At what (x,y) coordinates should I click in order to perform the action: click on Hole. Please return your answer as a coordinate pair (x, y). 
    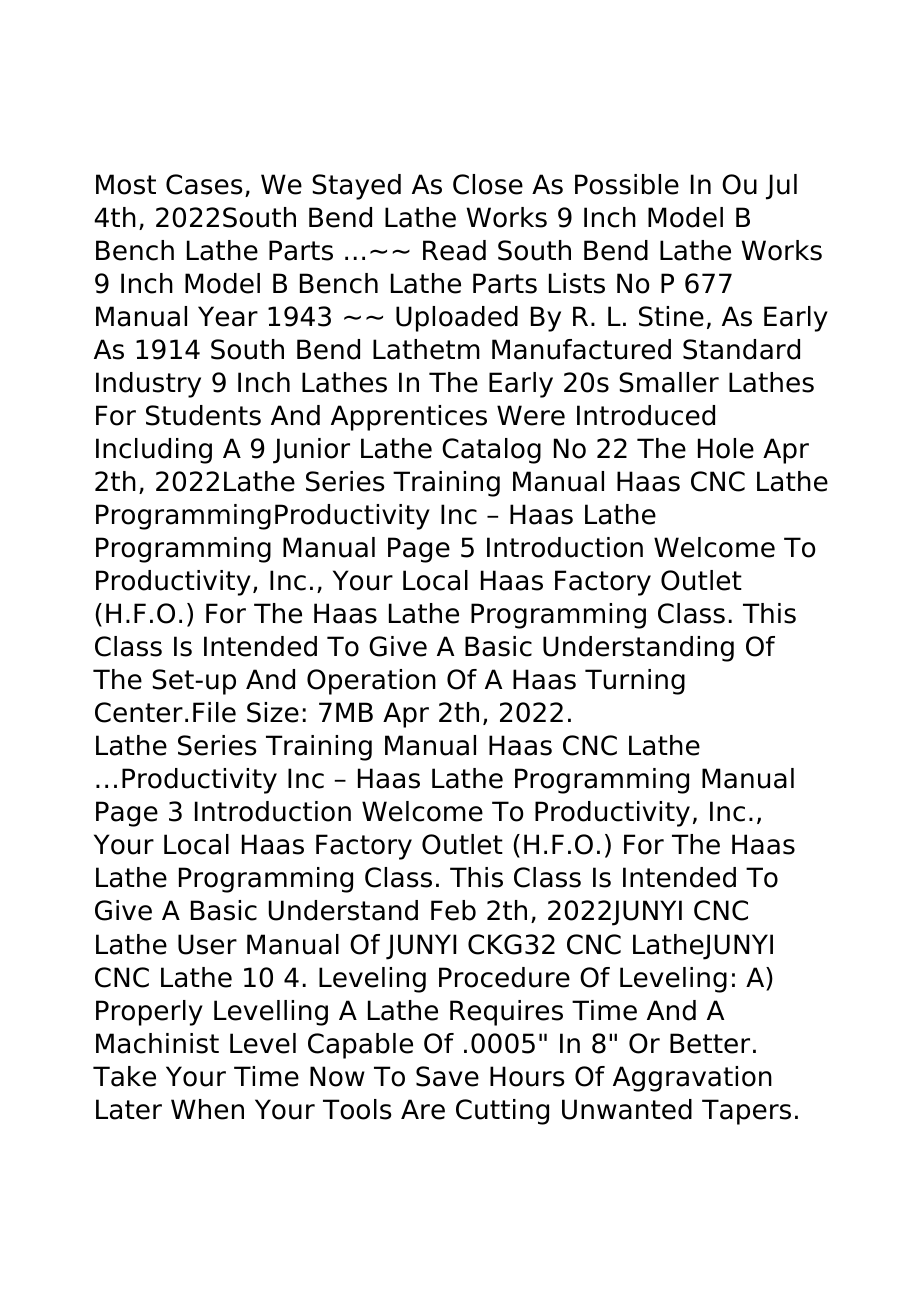
    Looking at the image, I should click on (726, 448).
